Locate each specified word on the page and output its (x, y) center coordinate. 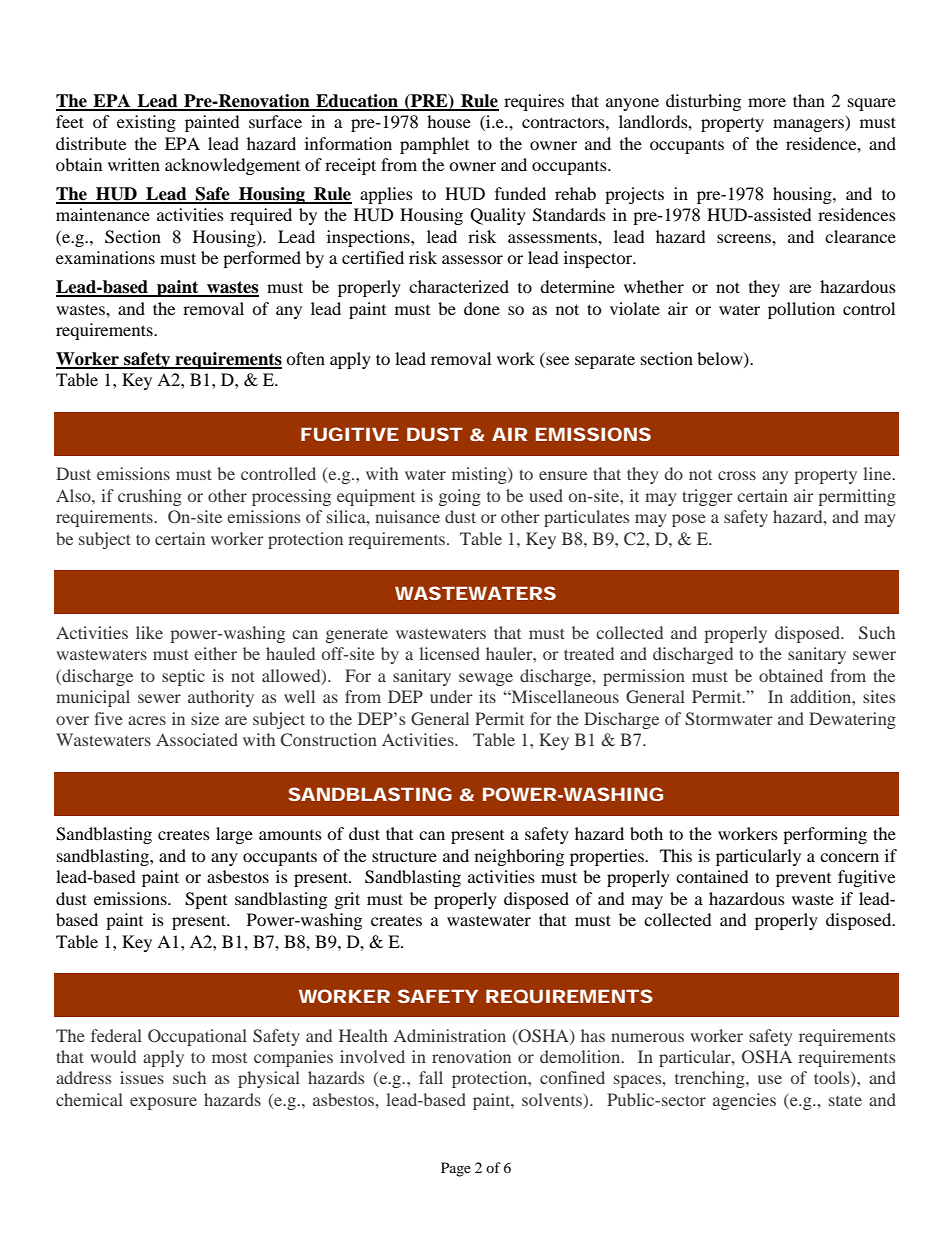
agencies (744, 1101)
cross (737, 475)
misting (480, 475)
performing (825, 835)
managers (809, 125)
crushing (150, 497)
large (234, 835)
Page (456, 1169)
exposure (163, 1103)
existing (146, 123)
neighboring (519, 857)
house (449, 121)
